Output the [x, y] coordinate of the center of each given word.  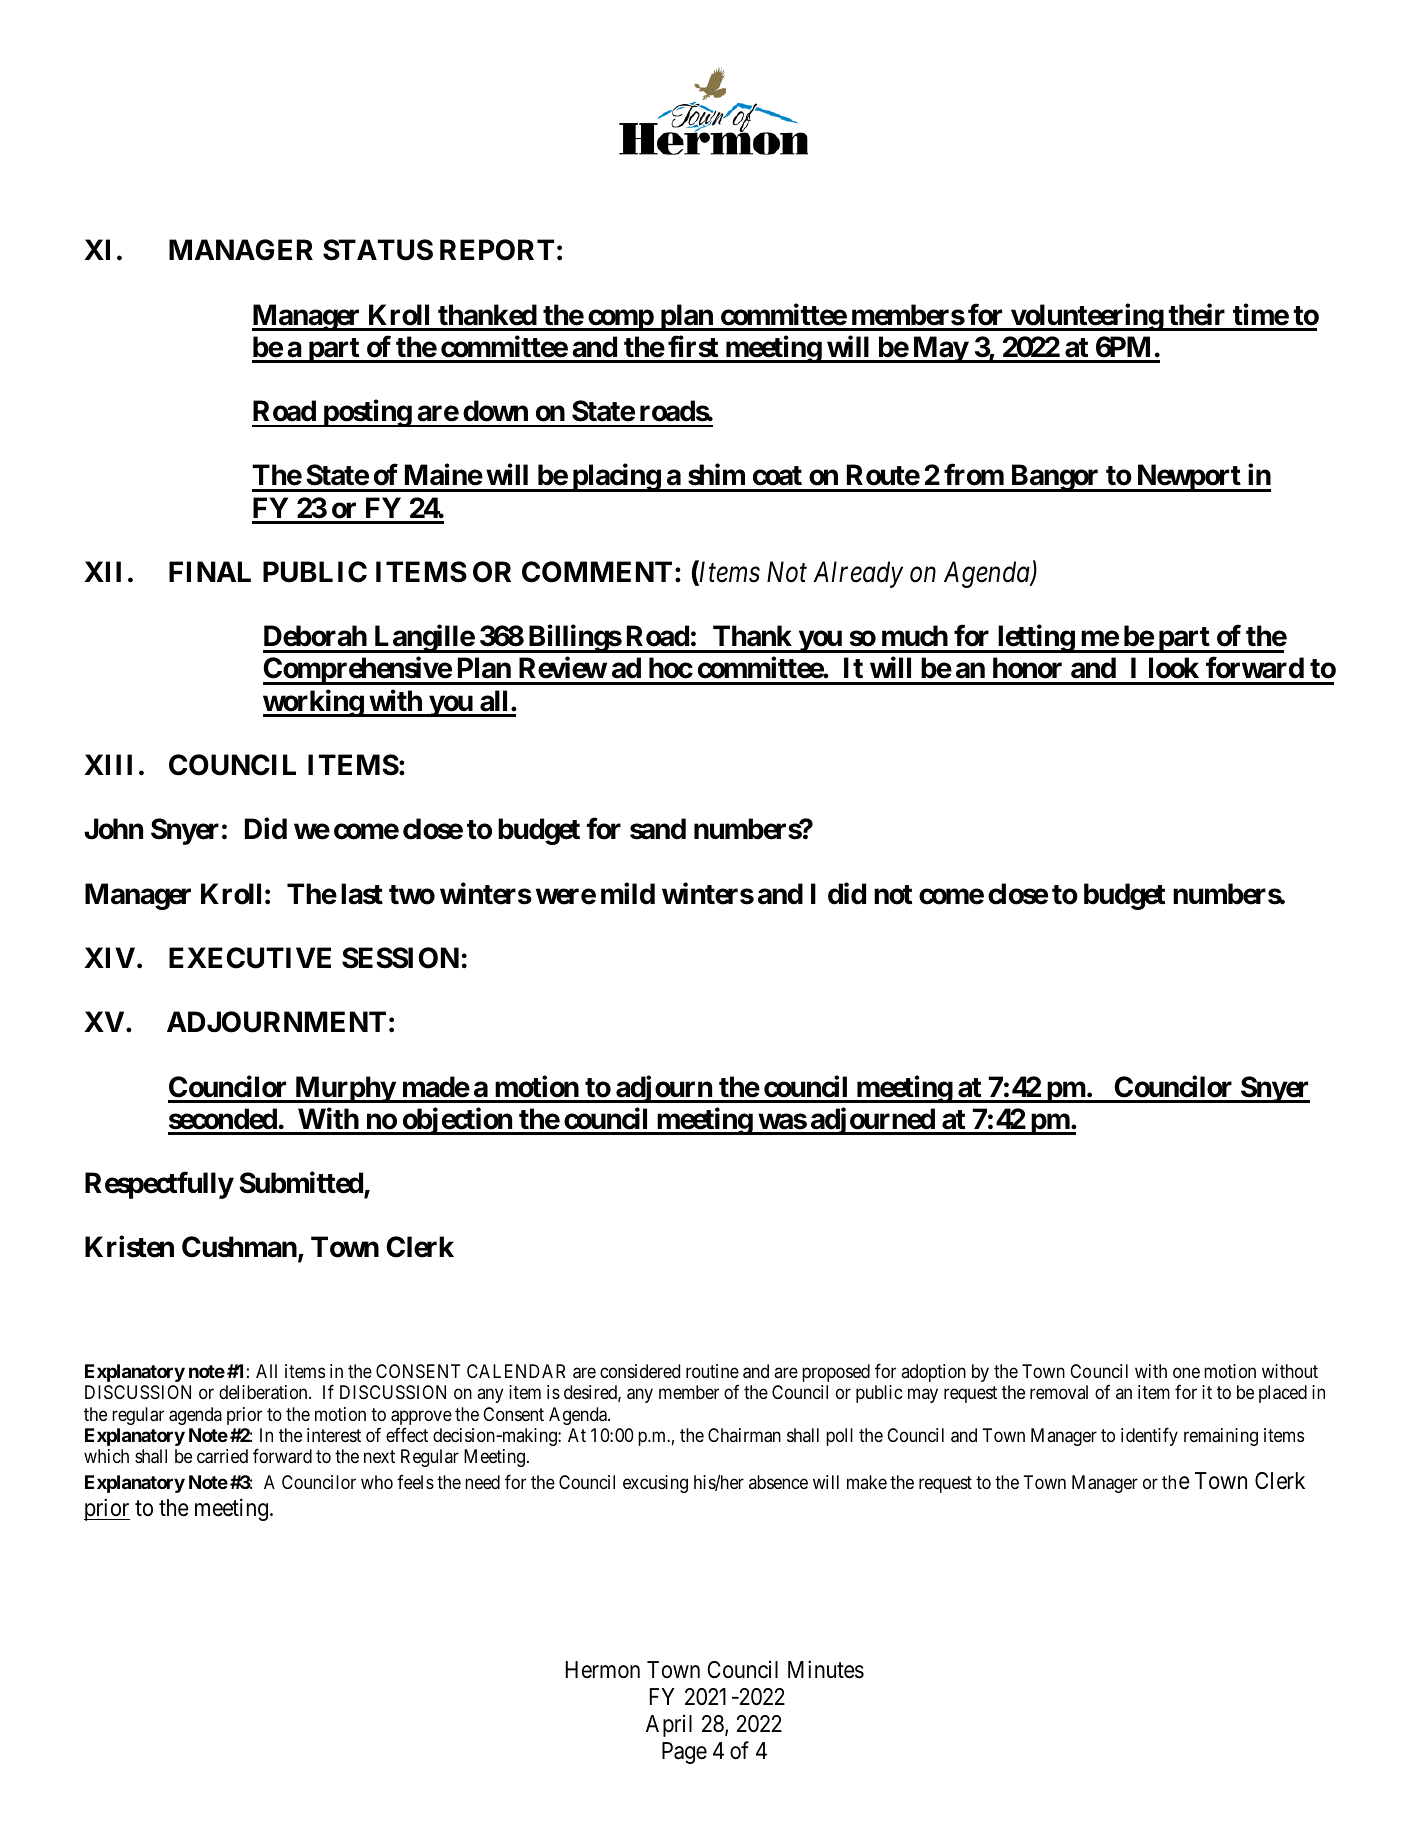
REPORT [497, 250]
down [495, 411]
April [669, 1725]
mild [628, 893]
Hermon [603, 1670]
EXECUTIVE [250, 958]
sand [658, 829]
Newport [1188, 478]
